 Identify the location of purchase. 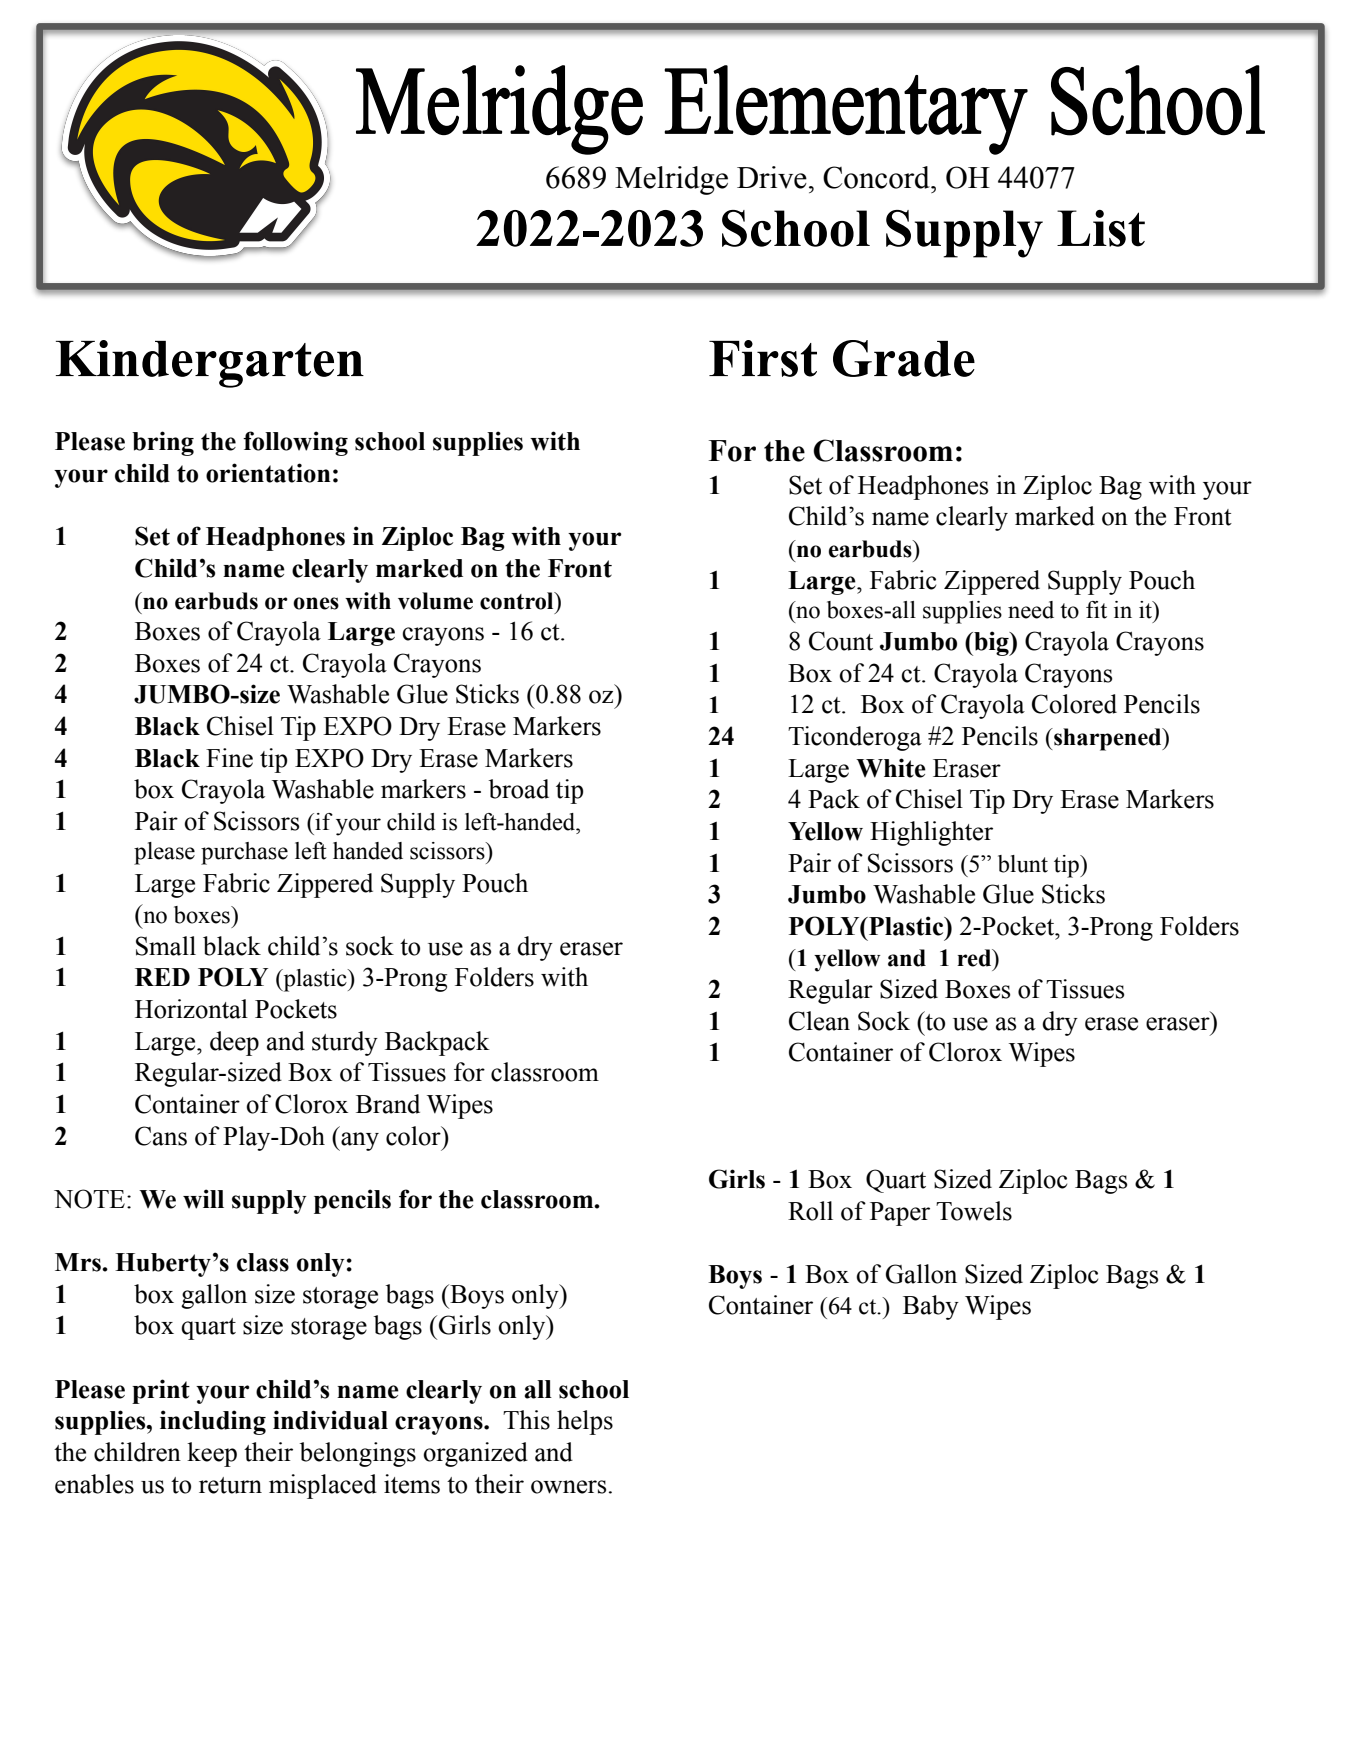
(244, 853).
